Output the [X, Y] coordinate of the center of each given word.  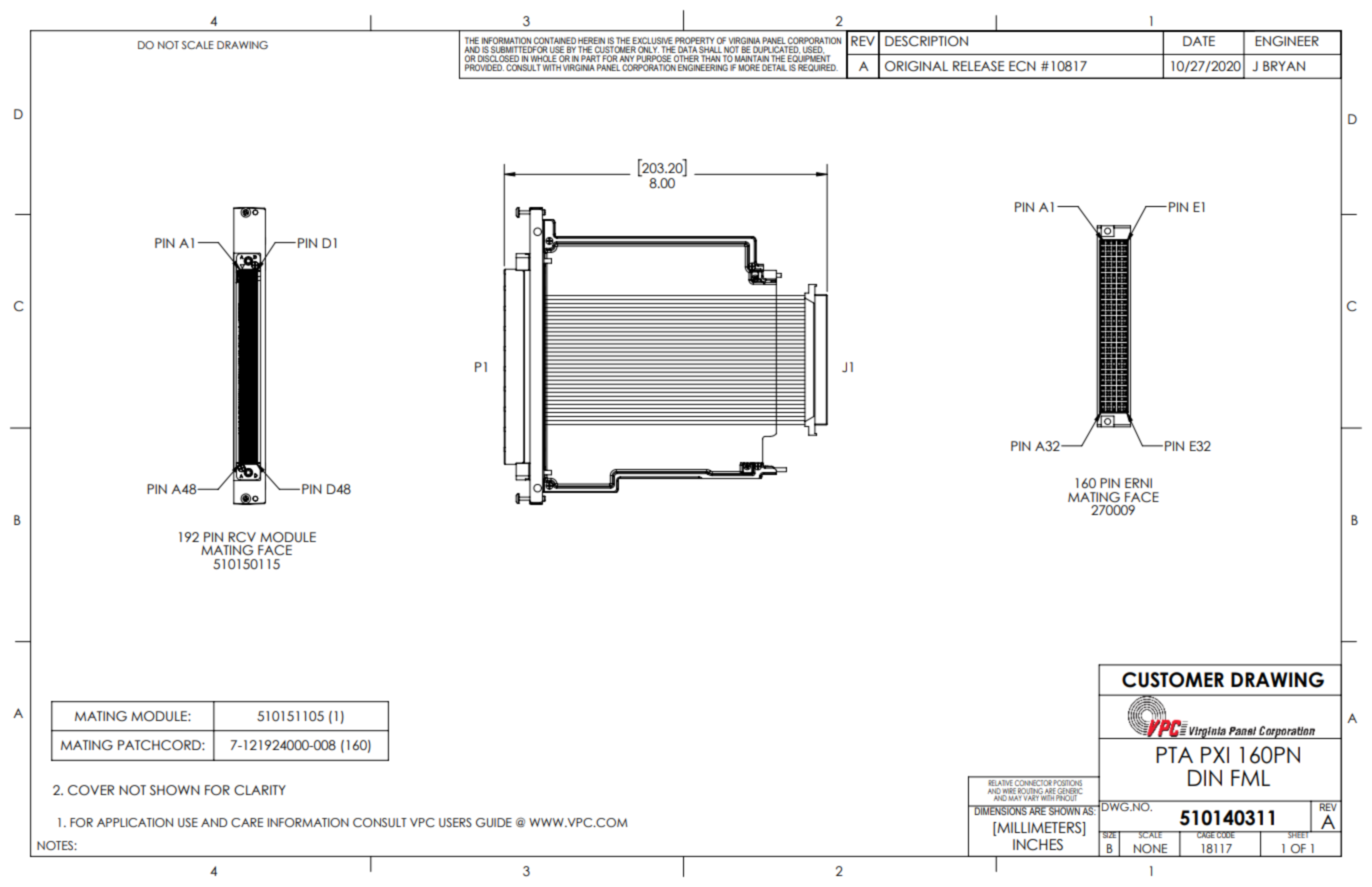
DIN [1205, 778]
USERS [455, 822]
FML [1250, 778]
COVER [91, 790]
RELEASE [978, 66]
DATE [1199, 41]
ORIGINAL [916, 66]
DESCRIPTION [926, 41]
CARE [247, 822]
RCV [242, 537]
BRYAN [1284, 66]
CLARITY [260, 790]
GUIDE [494, 822]
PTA [1174, 755]
